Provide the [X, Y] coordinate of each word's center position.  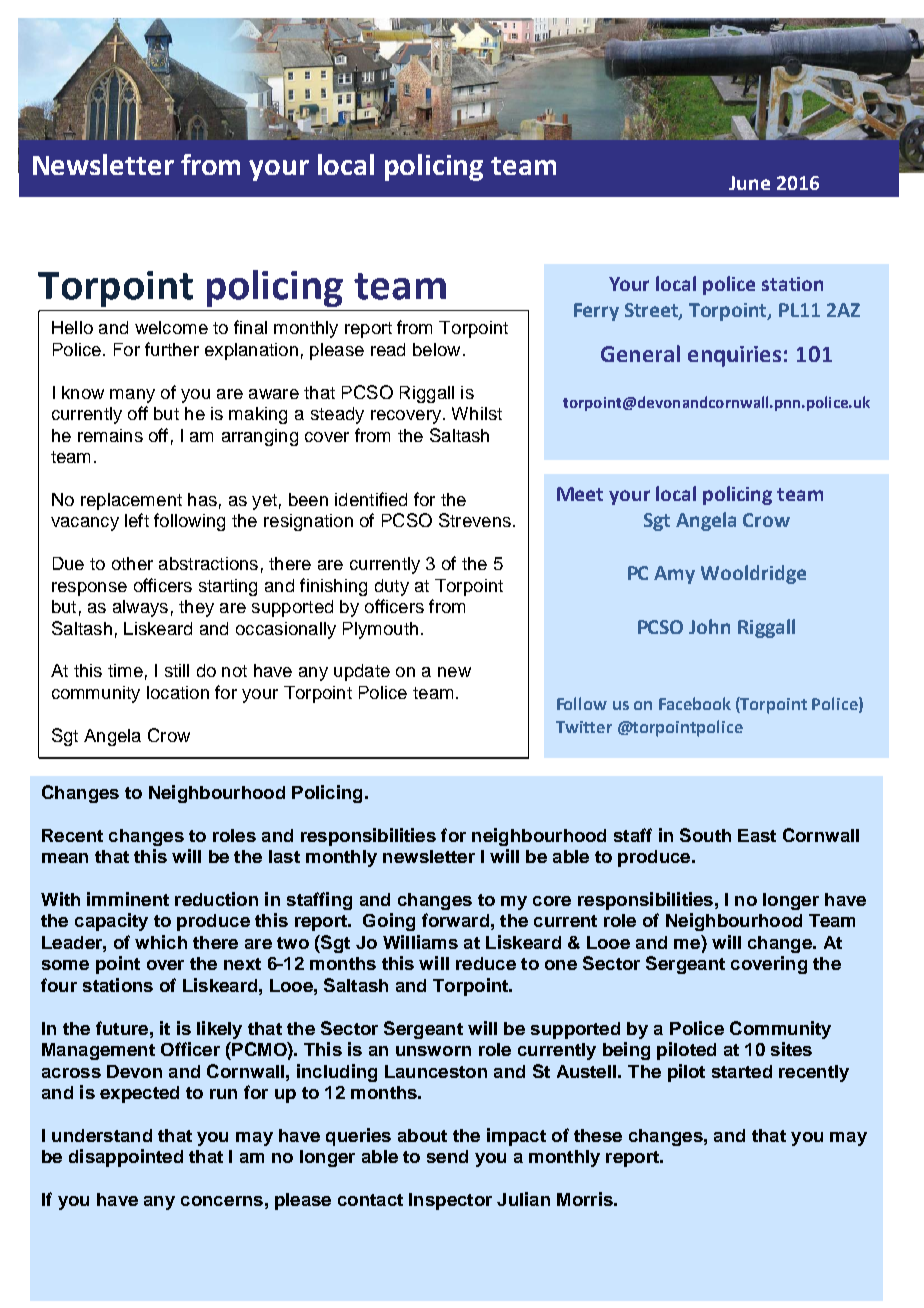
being [626, 1051]
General [640, 353]
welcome [171, 327]
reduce [486, 963]
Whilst [477, 413]
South [705, 835]
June [749, 183]
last [284, 856]
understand [102, 1135]
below [436, 349]
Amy [674, 575]
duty [392, 587]
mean [65, 858]
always [140, 608]
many [132, 396]
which [161, 942]
